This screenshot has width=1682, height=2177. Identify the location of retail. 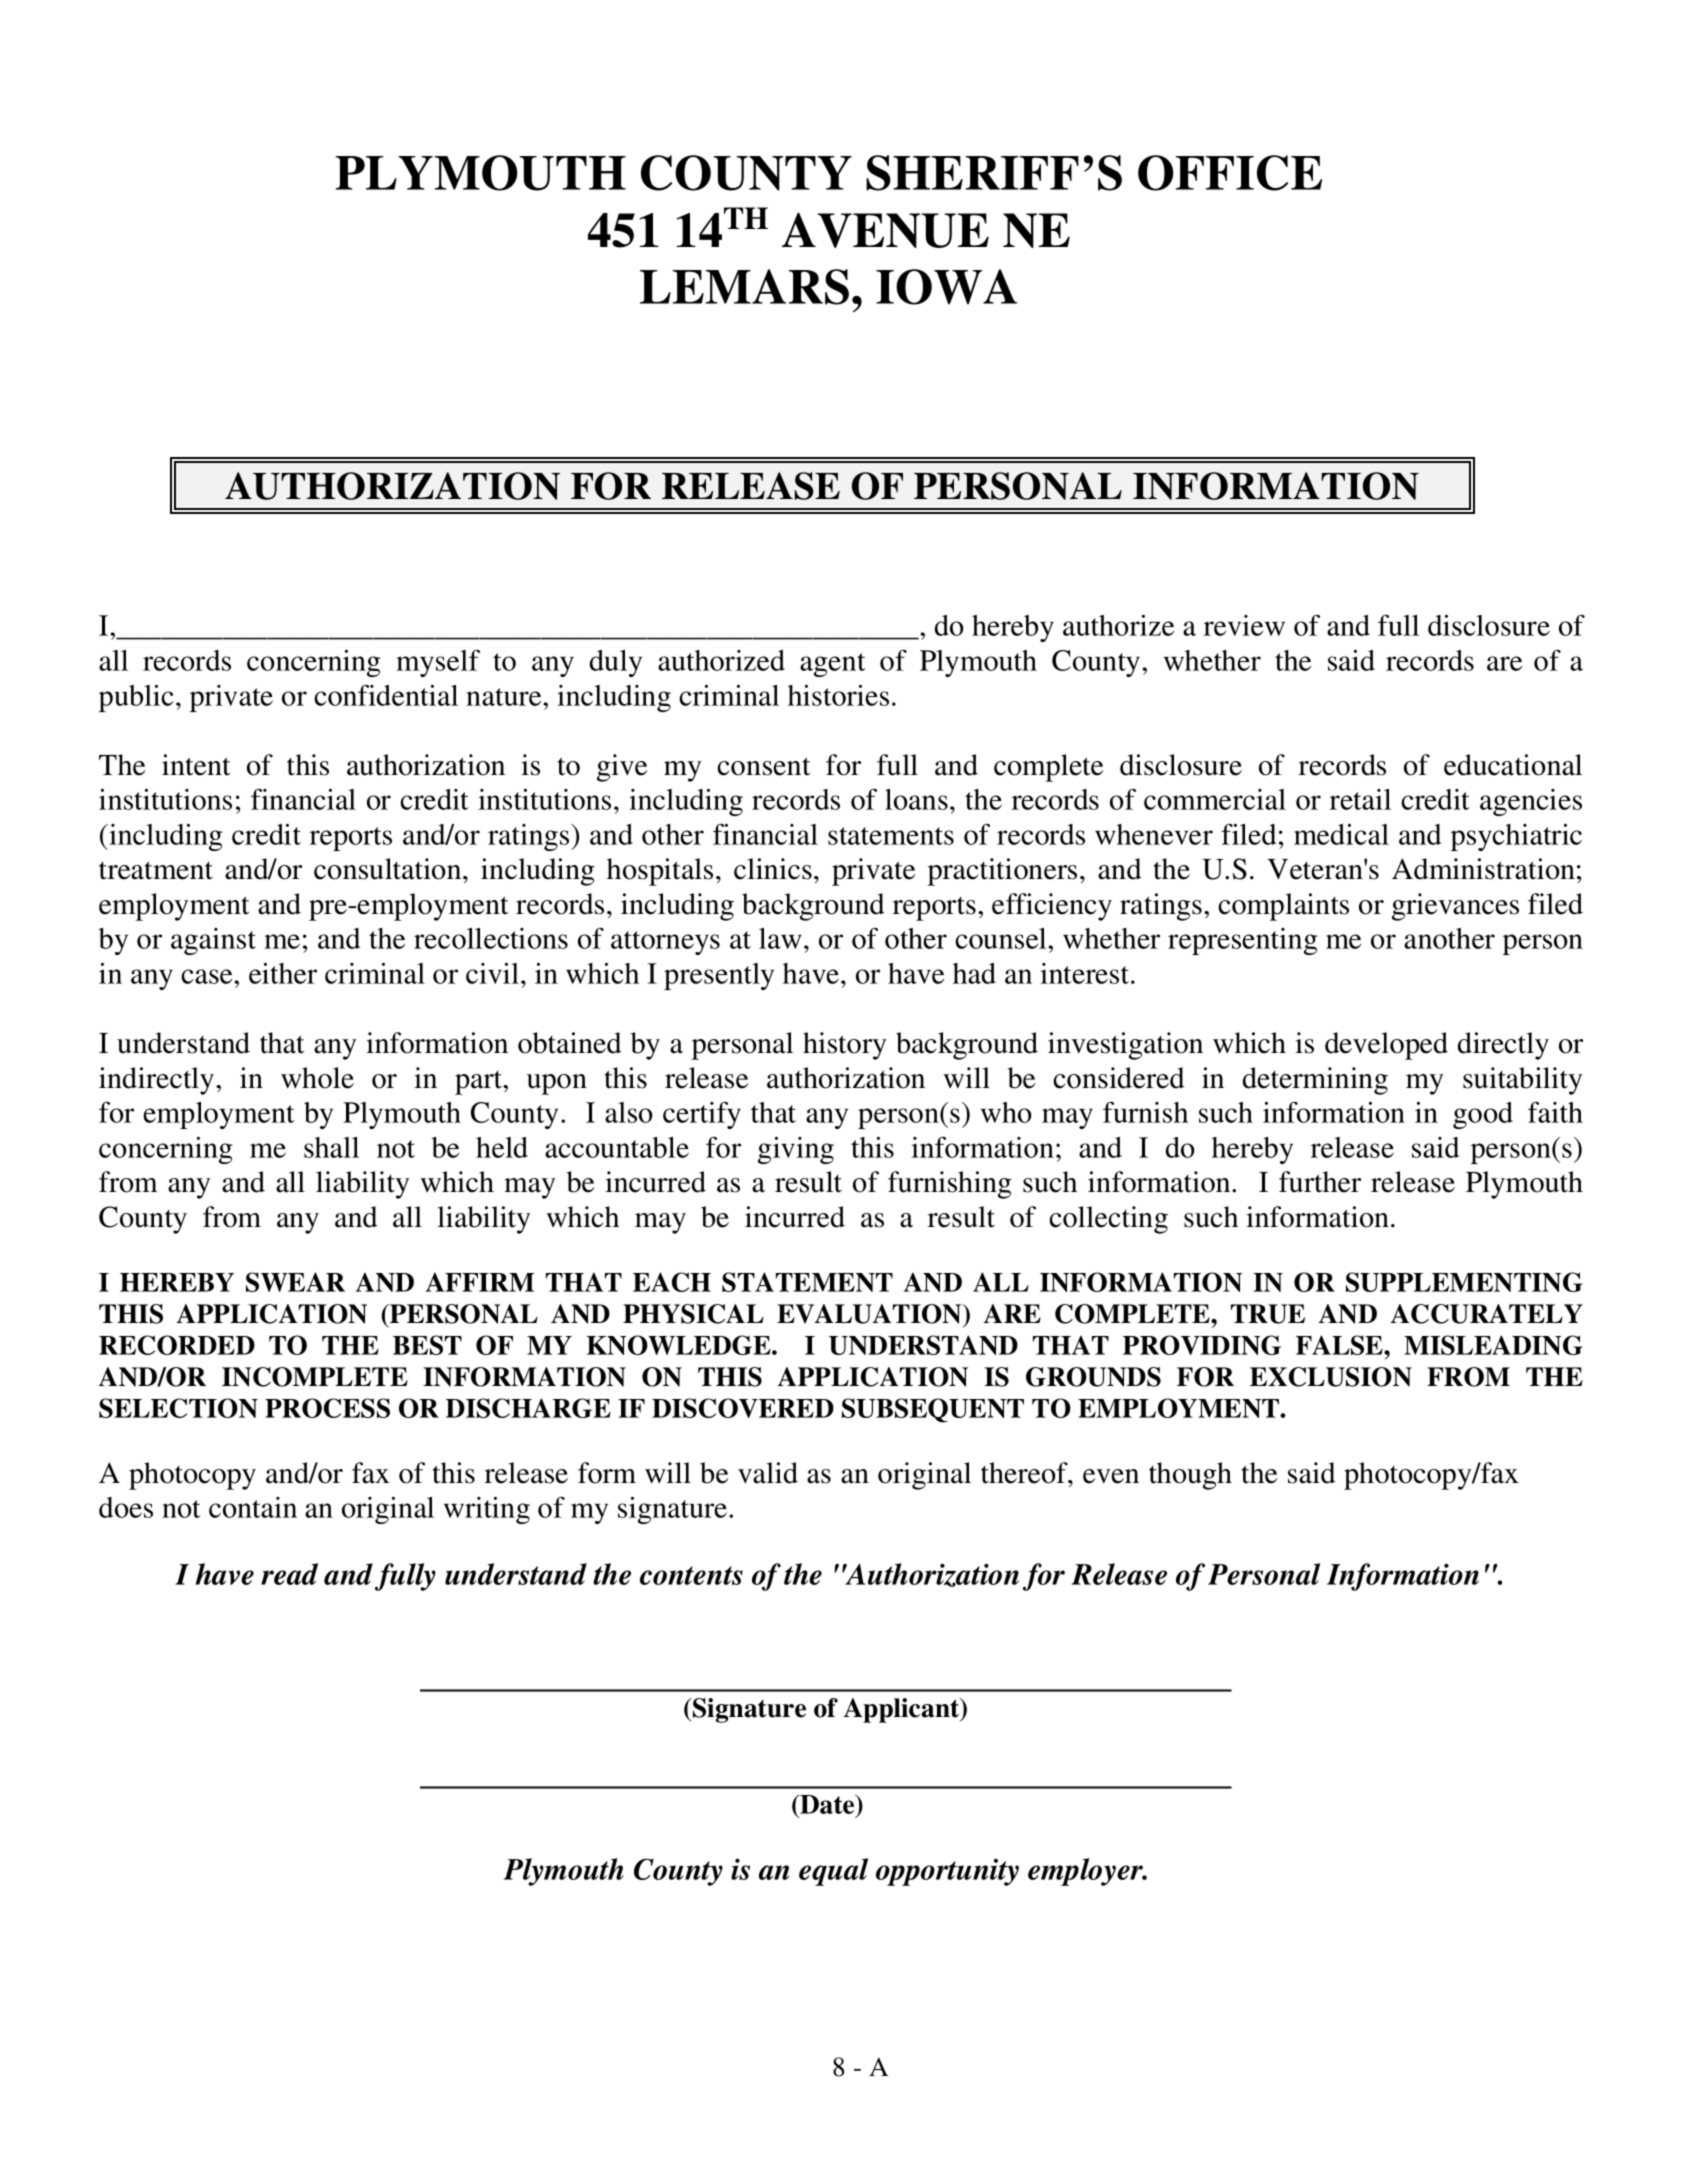
(1360, 799).
